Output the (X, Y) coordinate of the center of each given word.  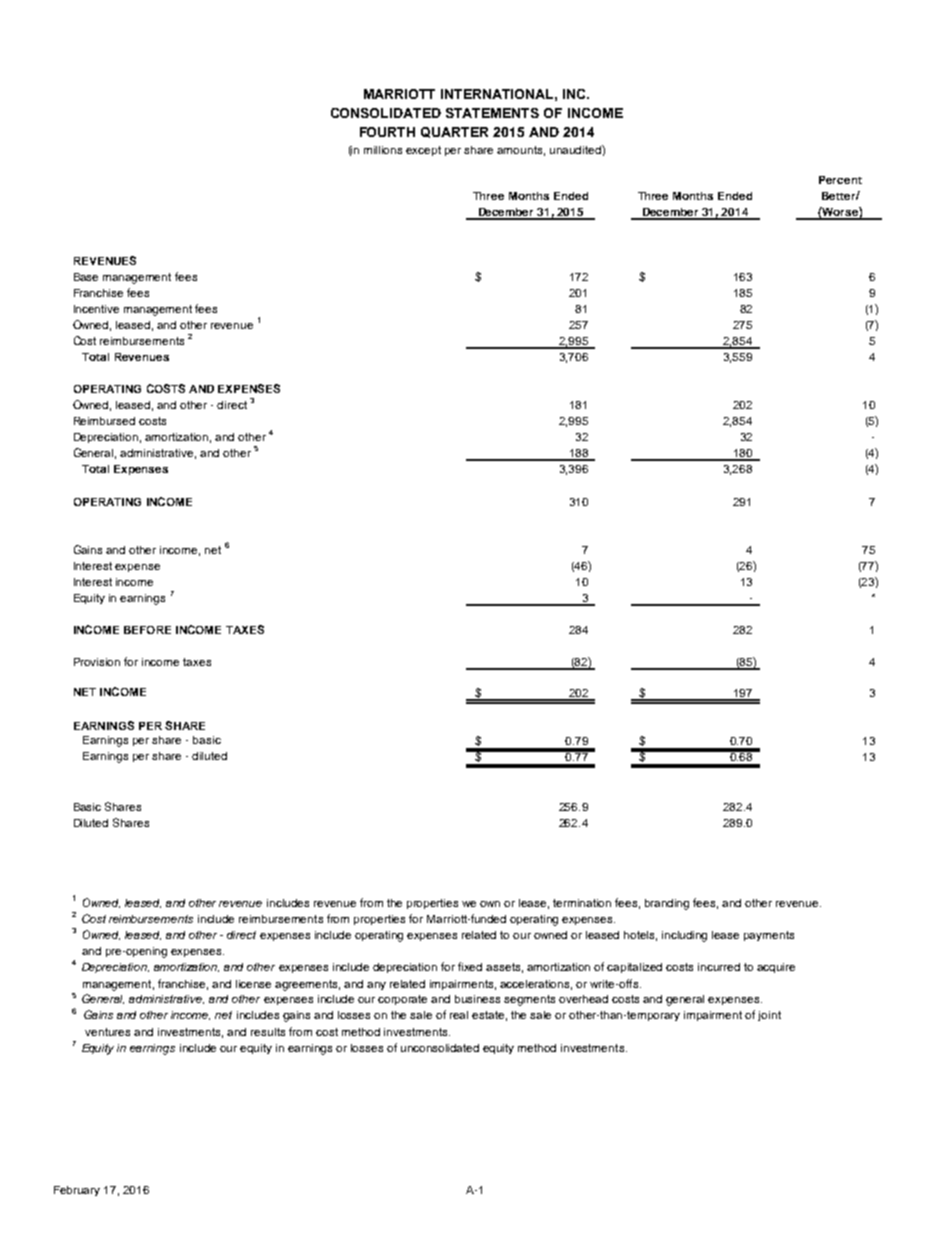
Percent (840, 180)
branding (667, 904)
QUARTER (454, 132)
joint (769, 1016)
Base (86, 277)
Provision (97, 662)
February (77, 1191)
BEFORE (147, 630)
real (459, 1015)
